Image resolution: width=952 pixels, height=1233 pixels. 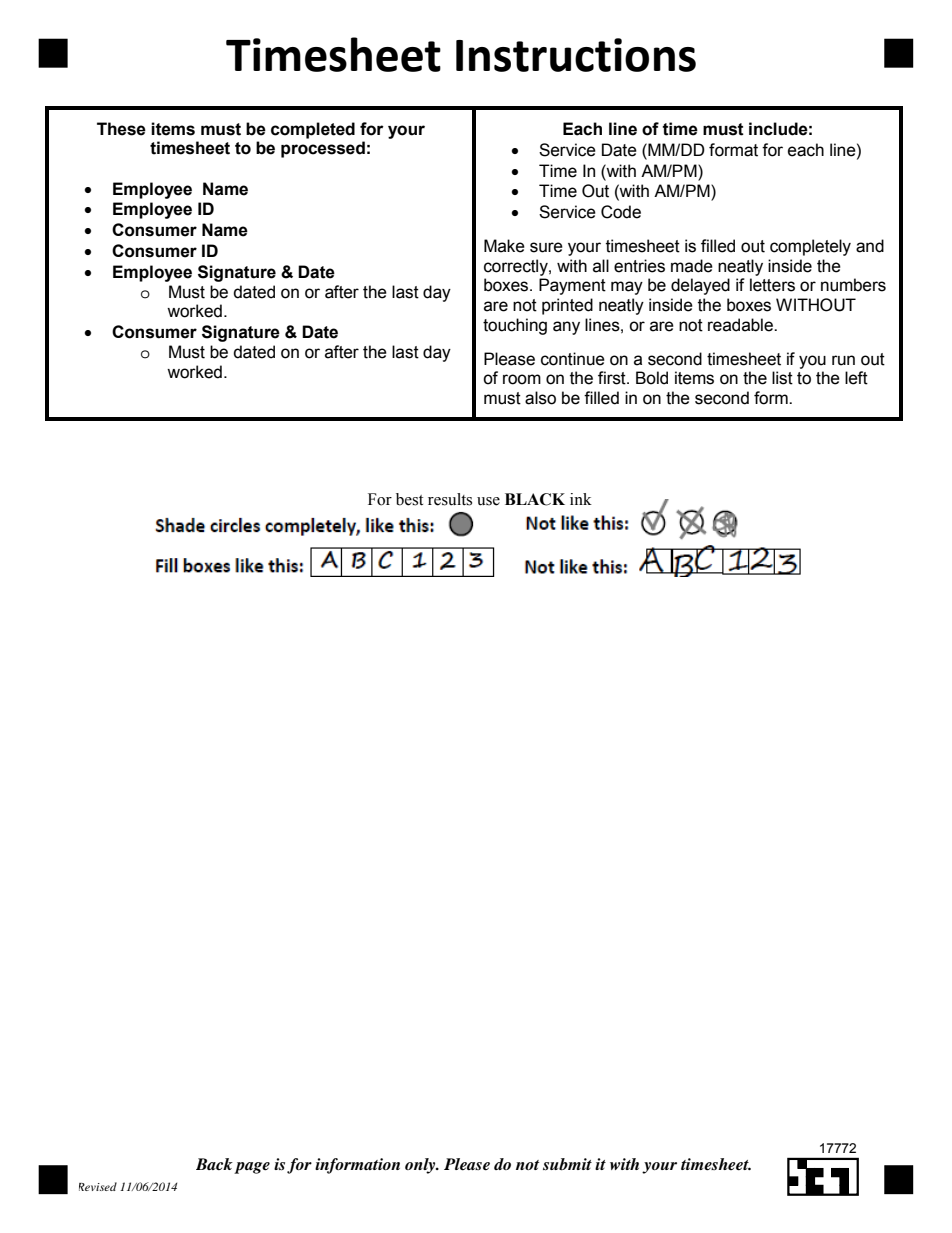 I want to click on page, so click(x=252, y=1168).
